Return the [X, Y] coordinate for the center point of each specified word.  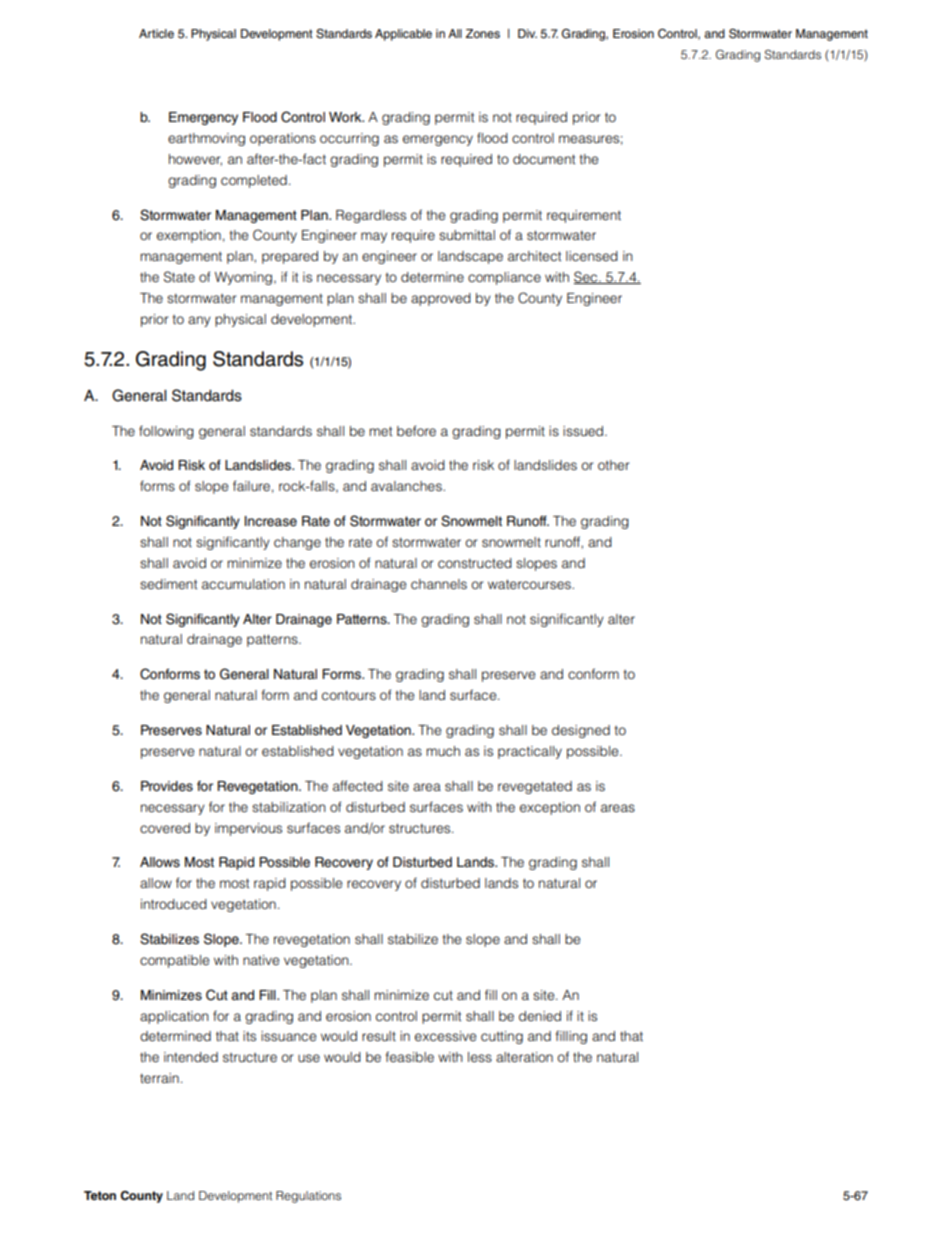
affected [358, 785]
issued [584, 431]
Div [527, 33]
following [166, 432]
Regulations [308, 1197]
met [381, 431]
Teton [100, 1195]
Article [156, 33]
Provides [167, 786]
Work [346, 117]
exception [550, 808]
